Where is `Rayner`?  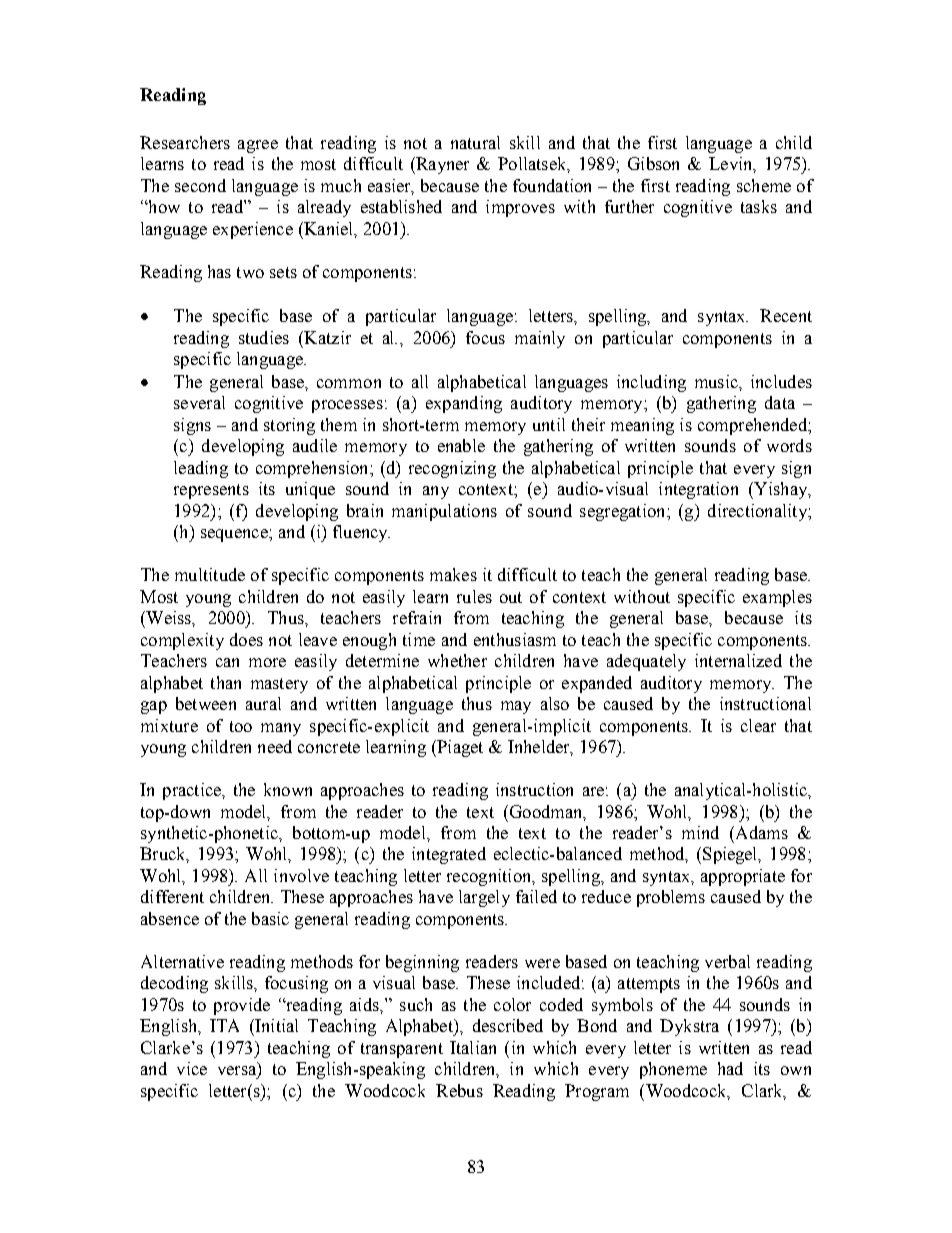
Rayner is located at coordinates (441, 165).
